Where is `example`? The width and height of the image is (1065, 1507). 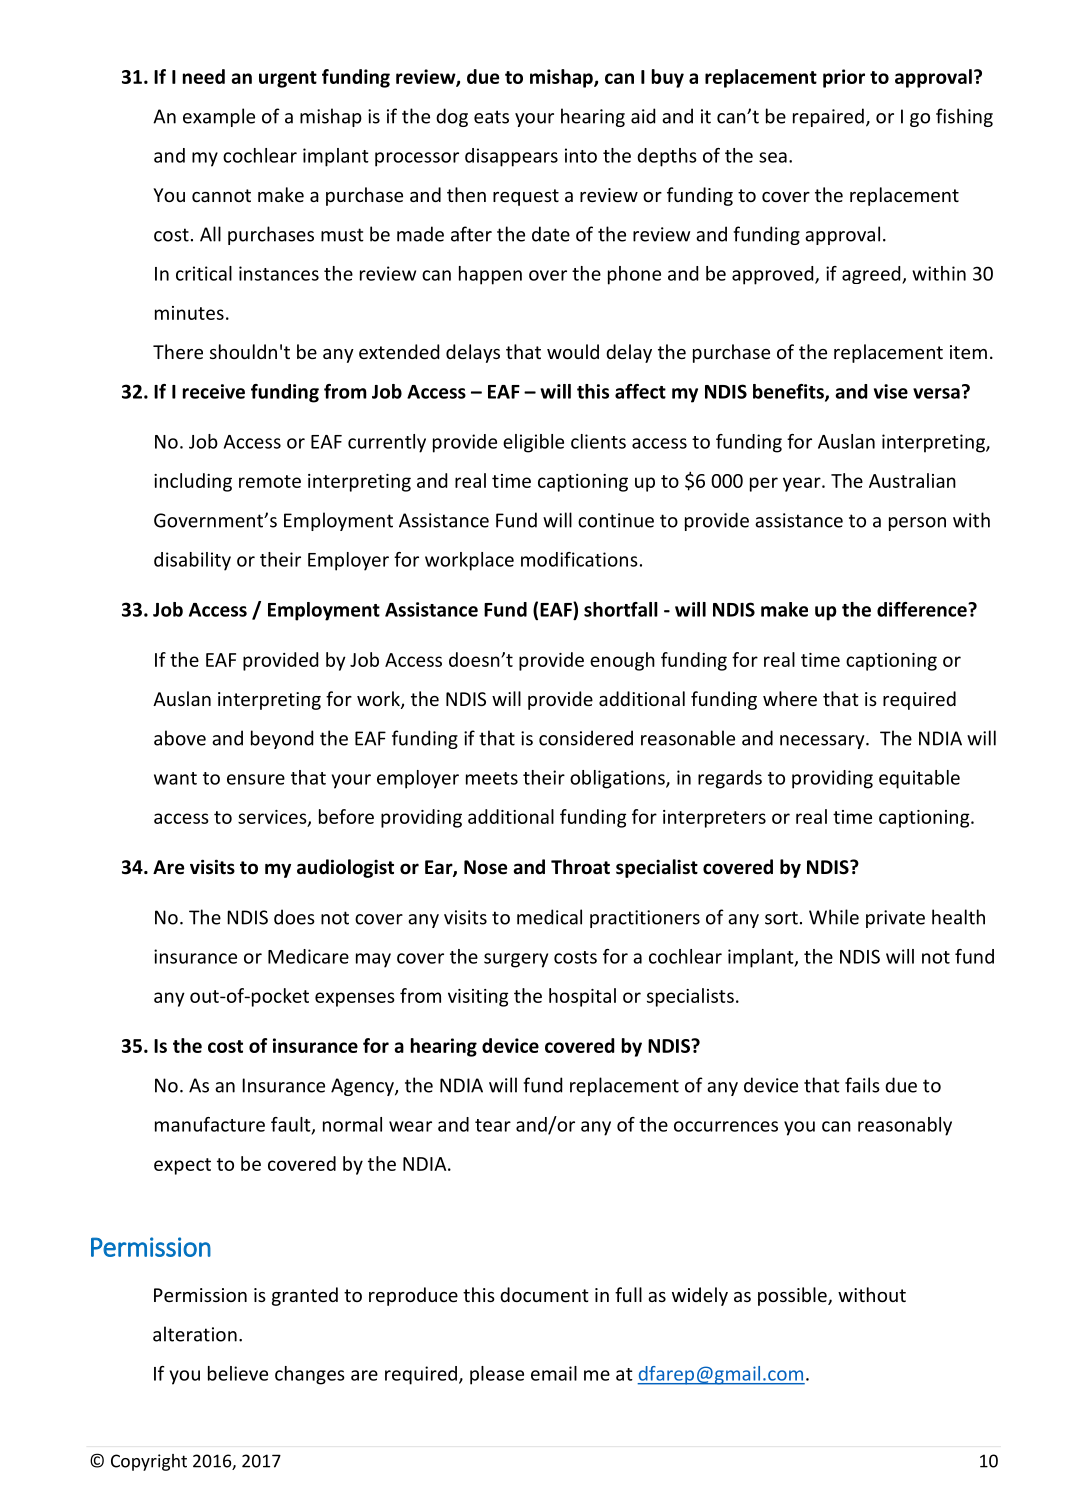
example is located at coordinates (219, 117).
